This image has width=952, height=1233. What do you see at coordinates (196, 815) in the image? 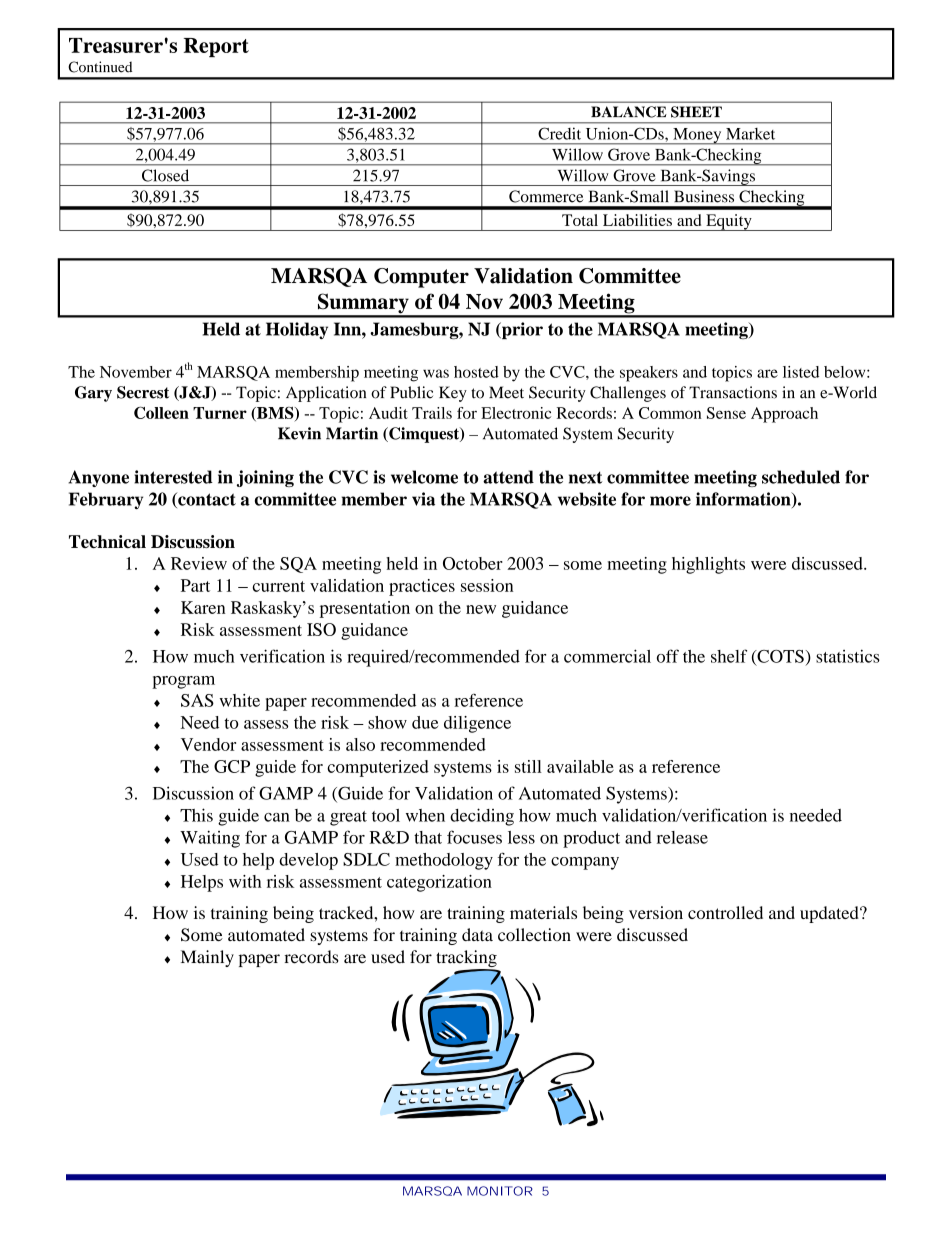
I see `This` at bounding box center [196, 815].
